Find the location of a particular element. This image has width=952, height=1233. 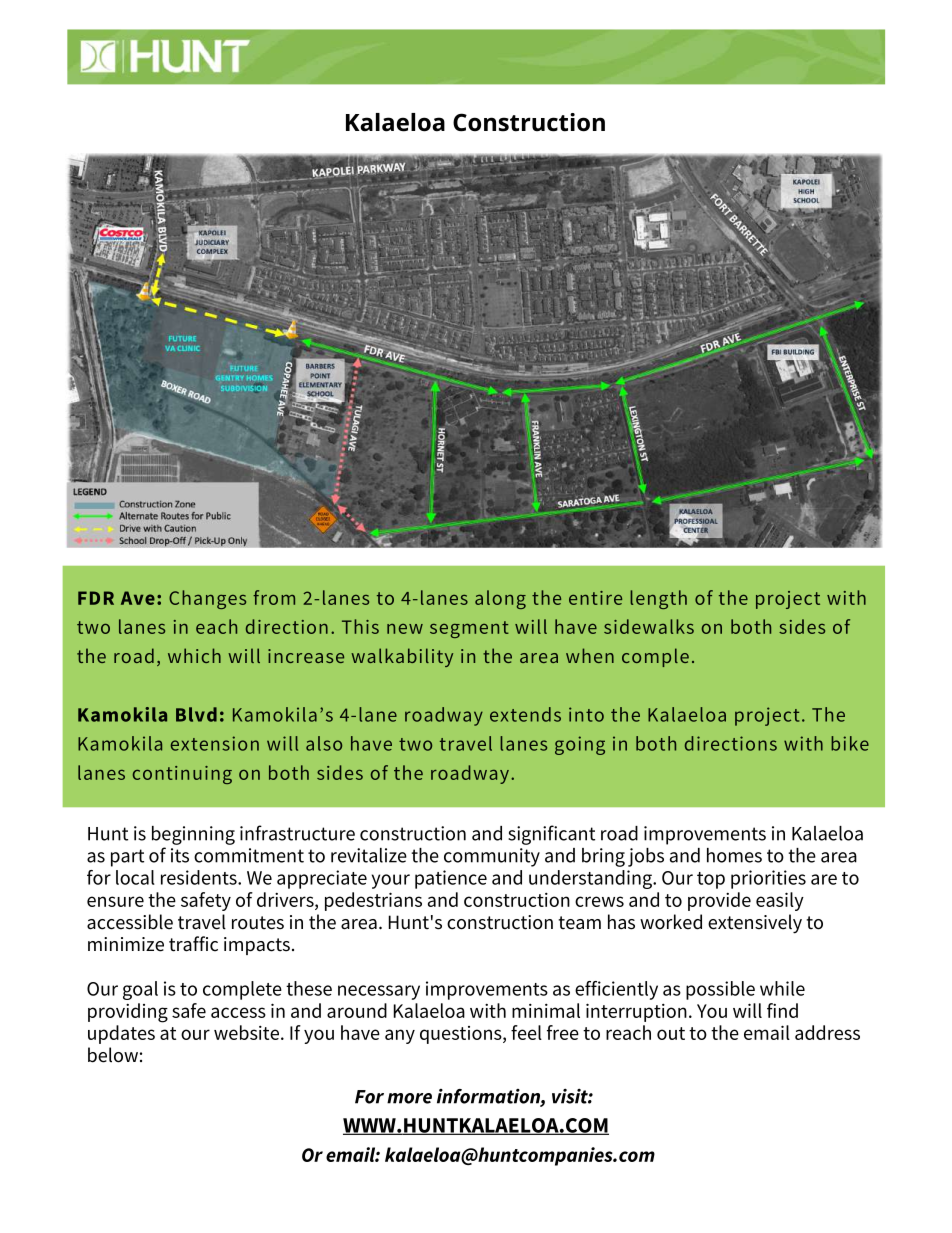

community is located at coordinates (492, 857).
